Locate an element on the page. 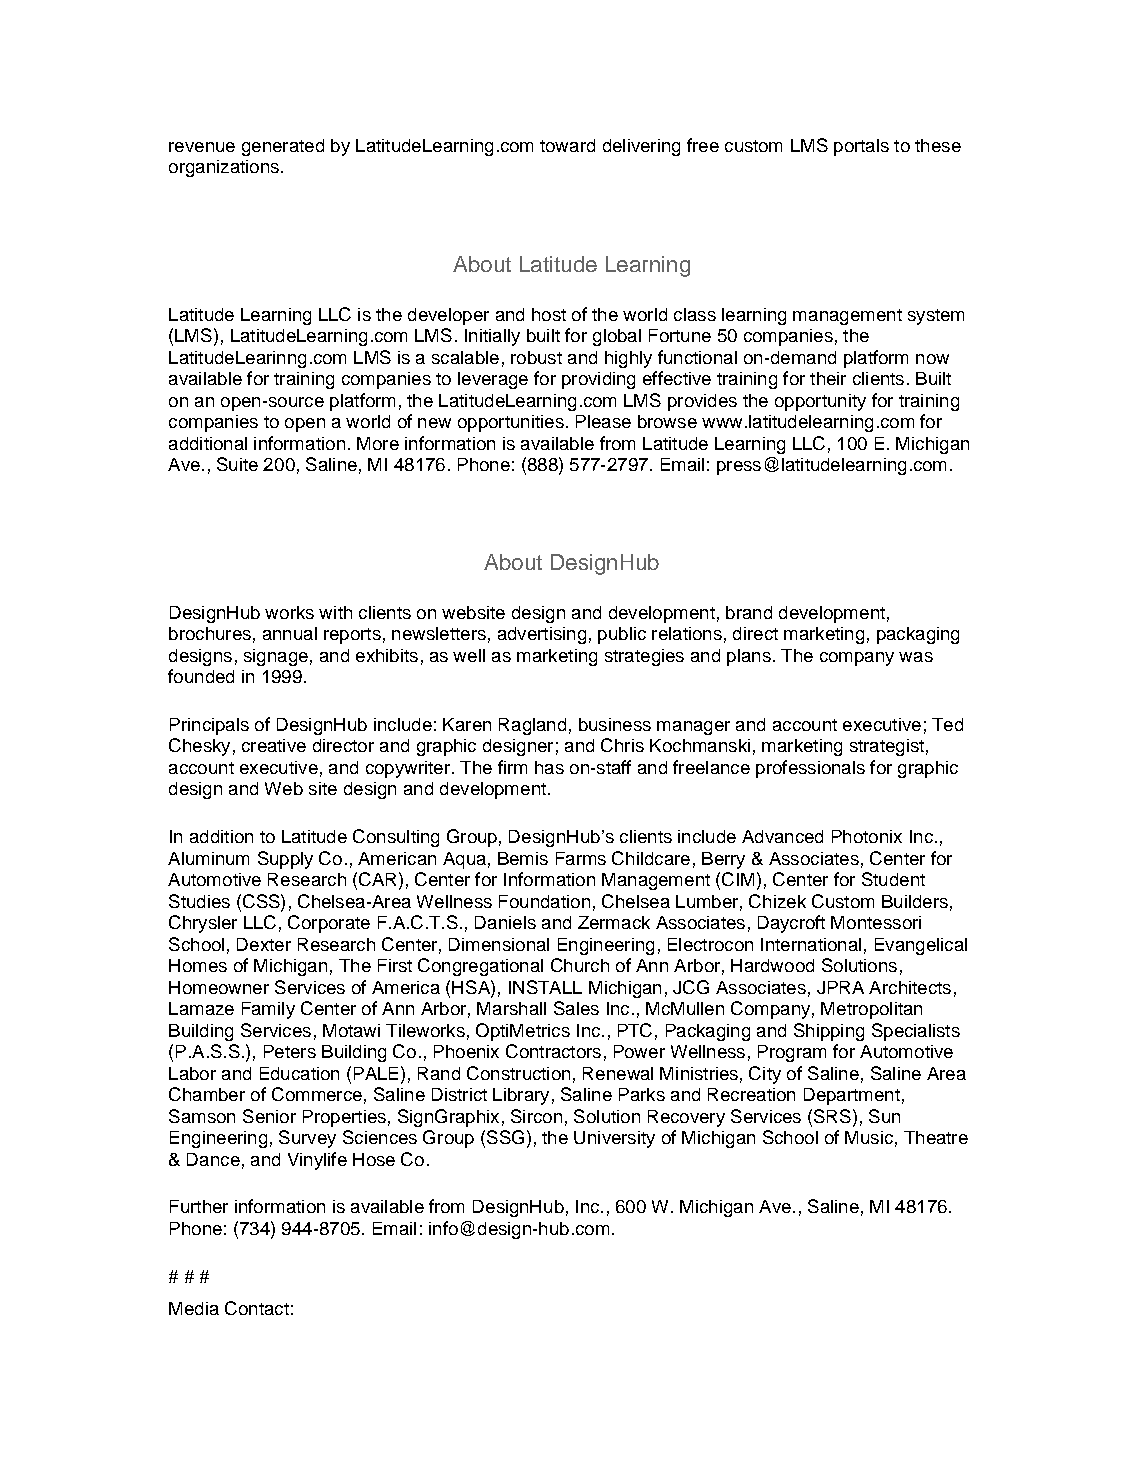 This page has width=1144, height=1481. with is located at coordinates (335, 612).
